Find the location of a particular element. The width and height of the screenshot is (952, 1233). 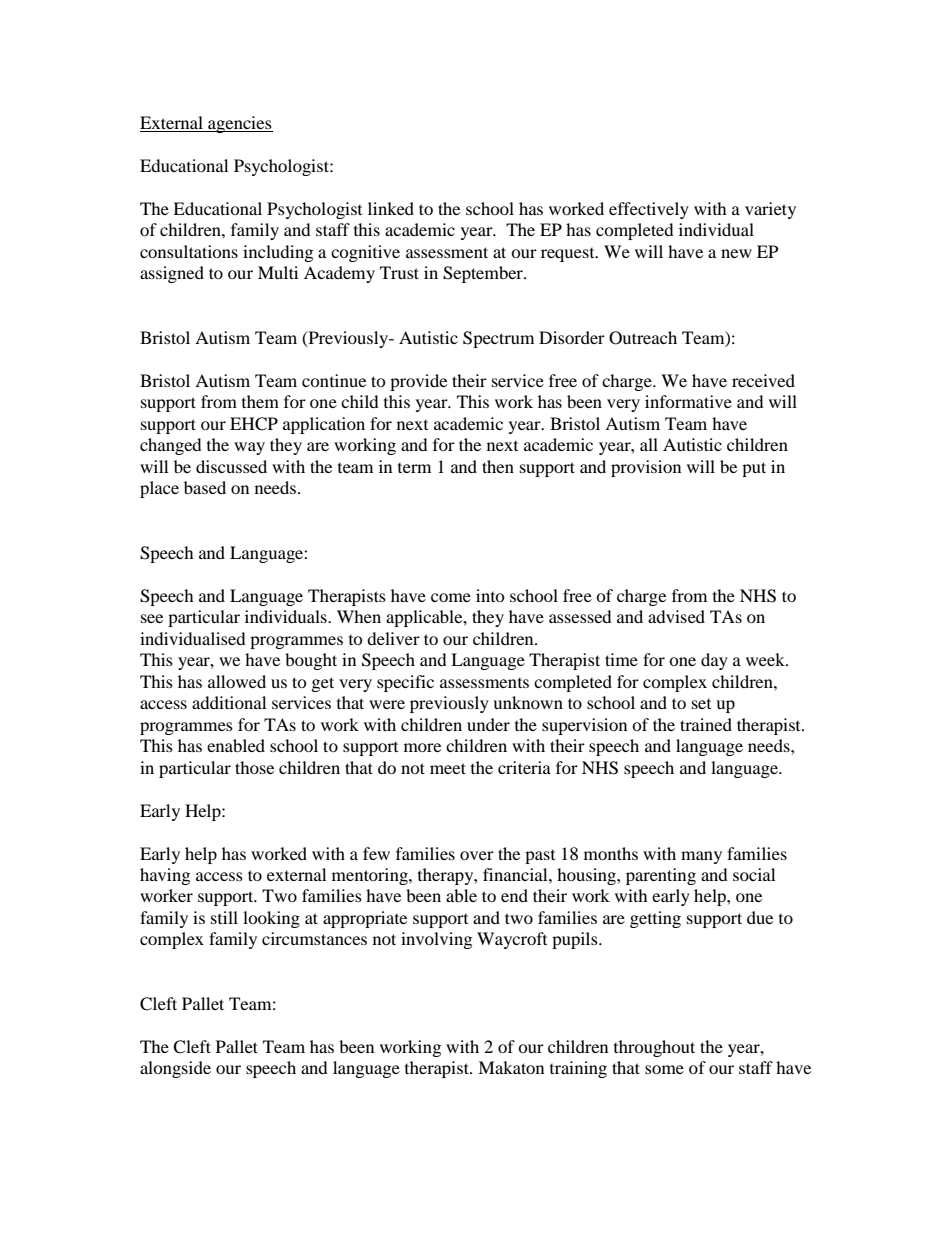

agencies is located at coordinates (239, 124).
